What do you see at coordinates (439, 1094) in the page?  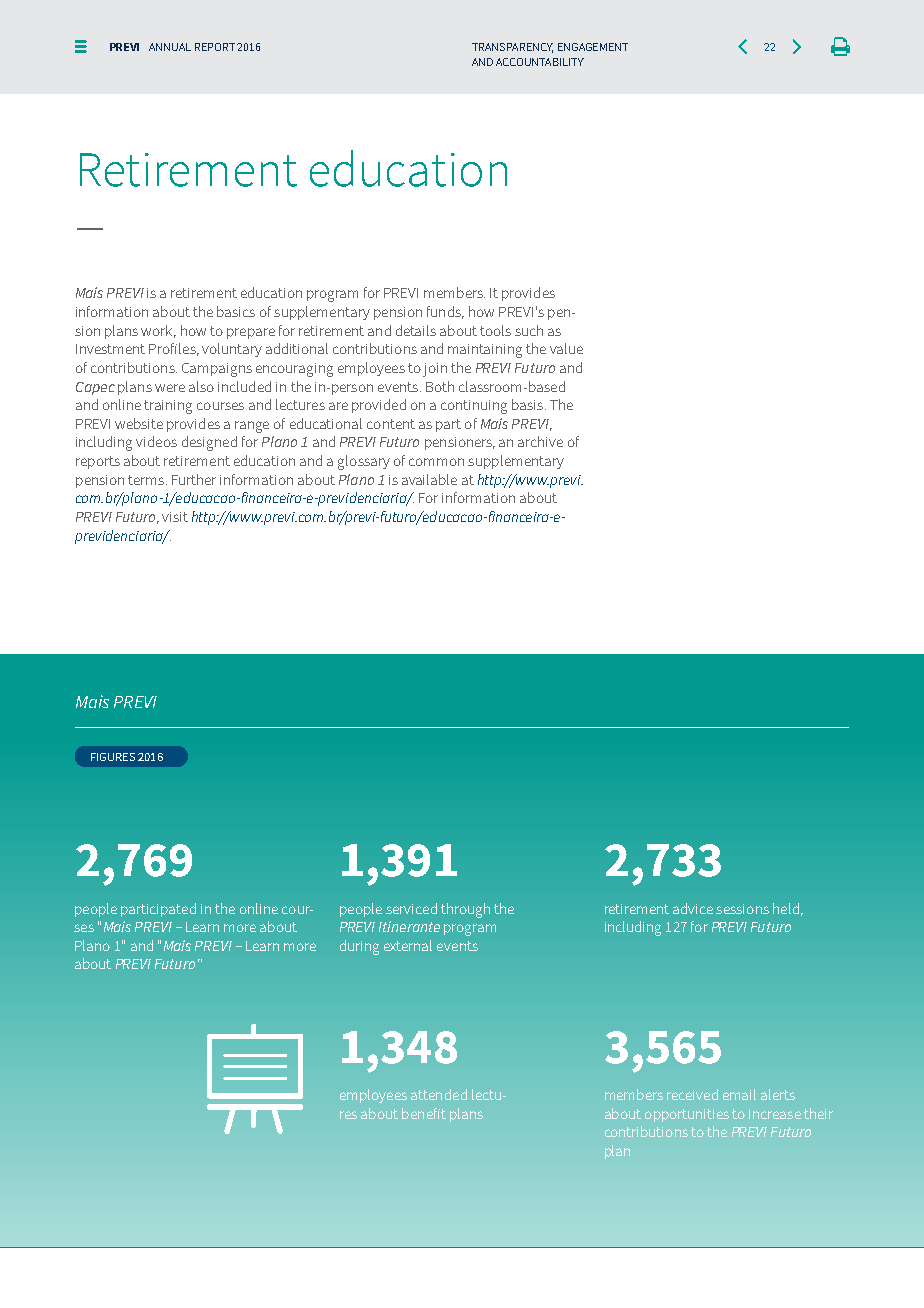 I see `attended` at bounding box center [439, 1094].
